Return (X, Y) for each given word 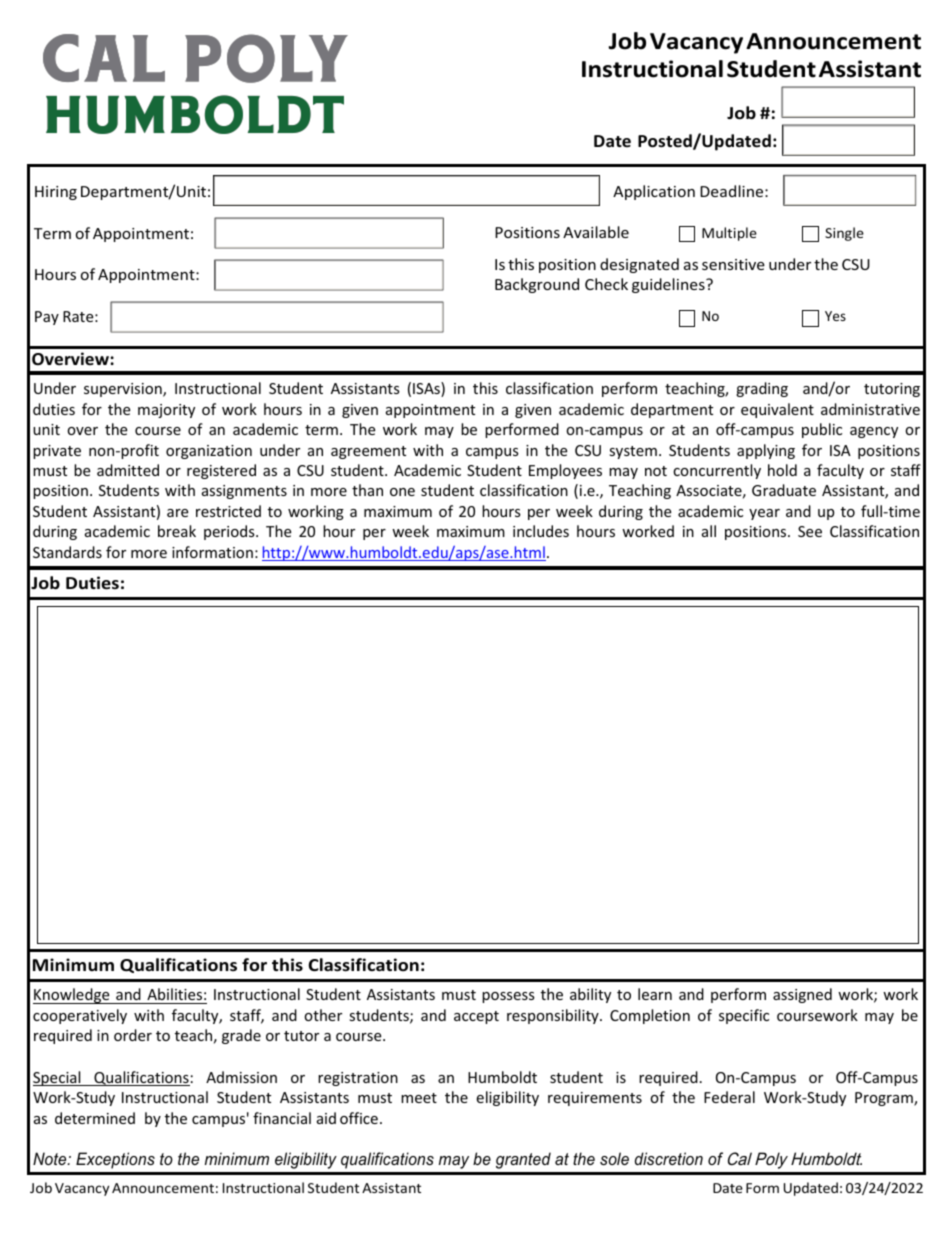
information (212, 552)
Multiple (729, 234)
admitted (128, 470)
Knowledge (72, 996)
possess (508, 997)
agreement (368, 452)
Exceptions (115, 1160)
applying (766, 451)
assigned (802, 995)
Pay (47, 318)
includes (541, 531)
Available (596, 232)
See (810, 531)
